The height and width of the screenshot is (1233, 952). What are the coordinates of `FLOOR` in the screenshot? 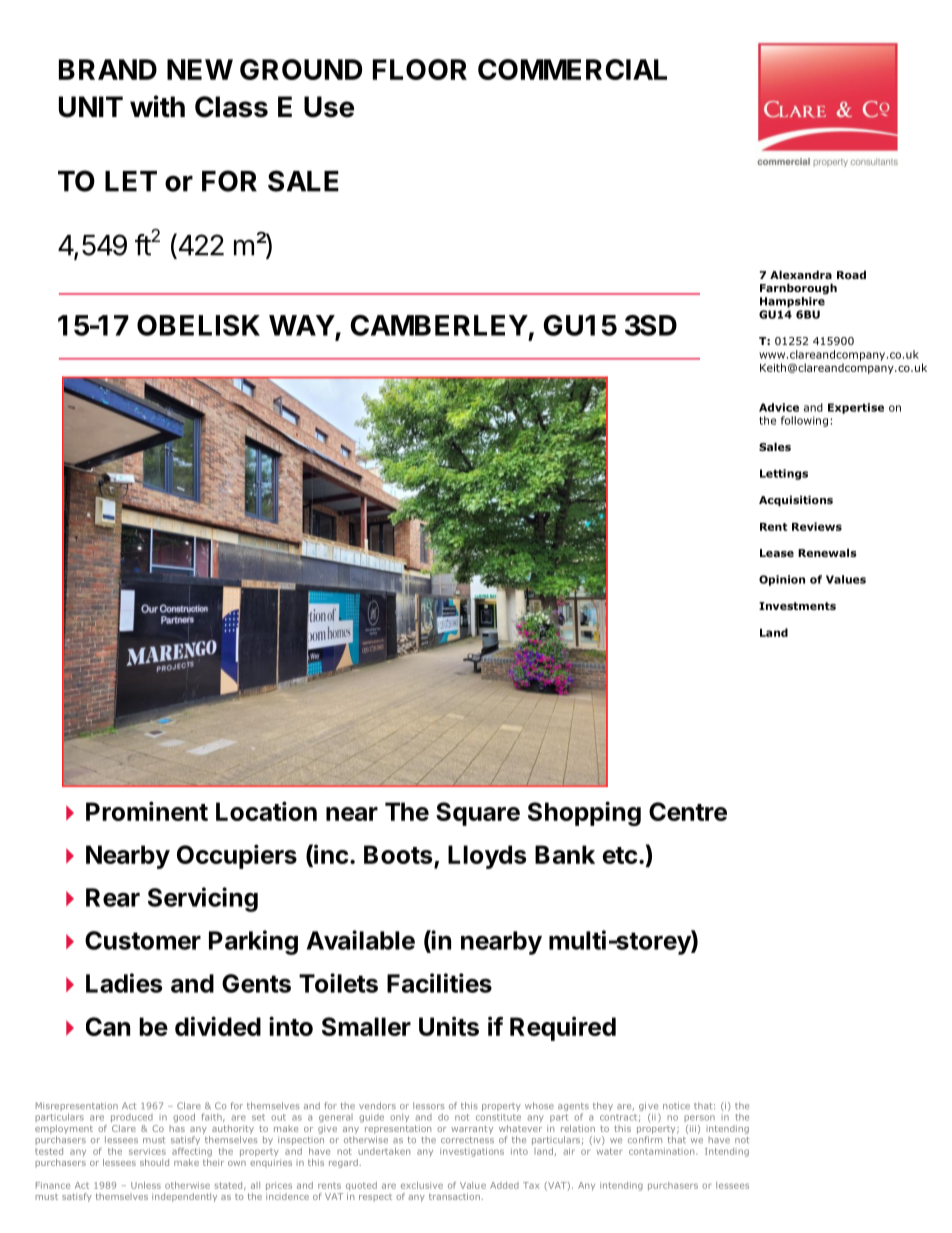 It's located at (420, 69).
